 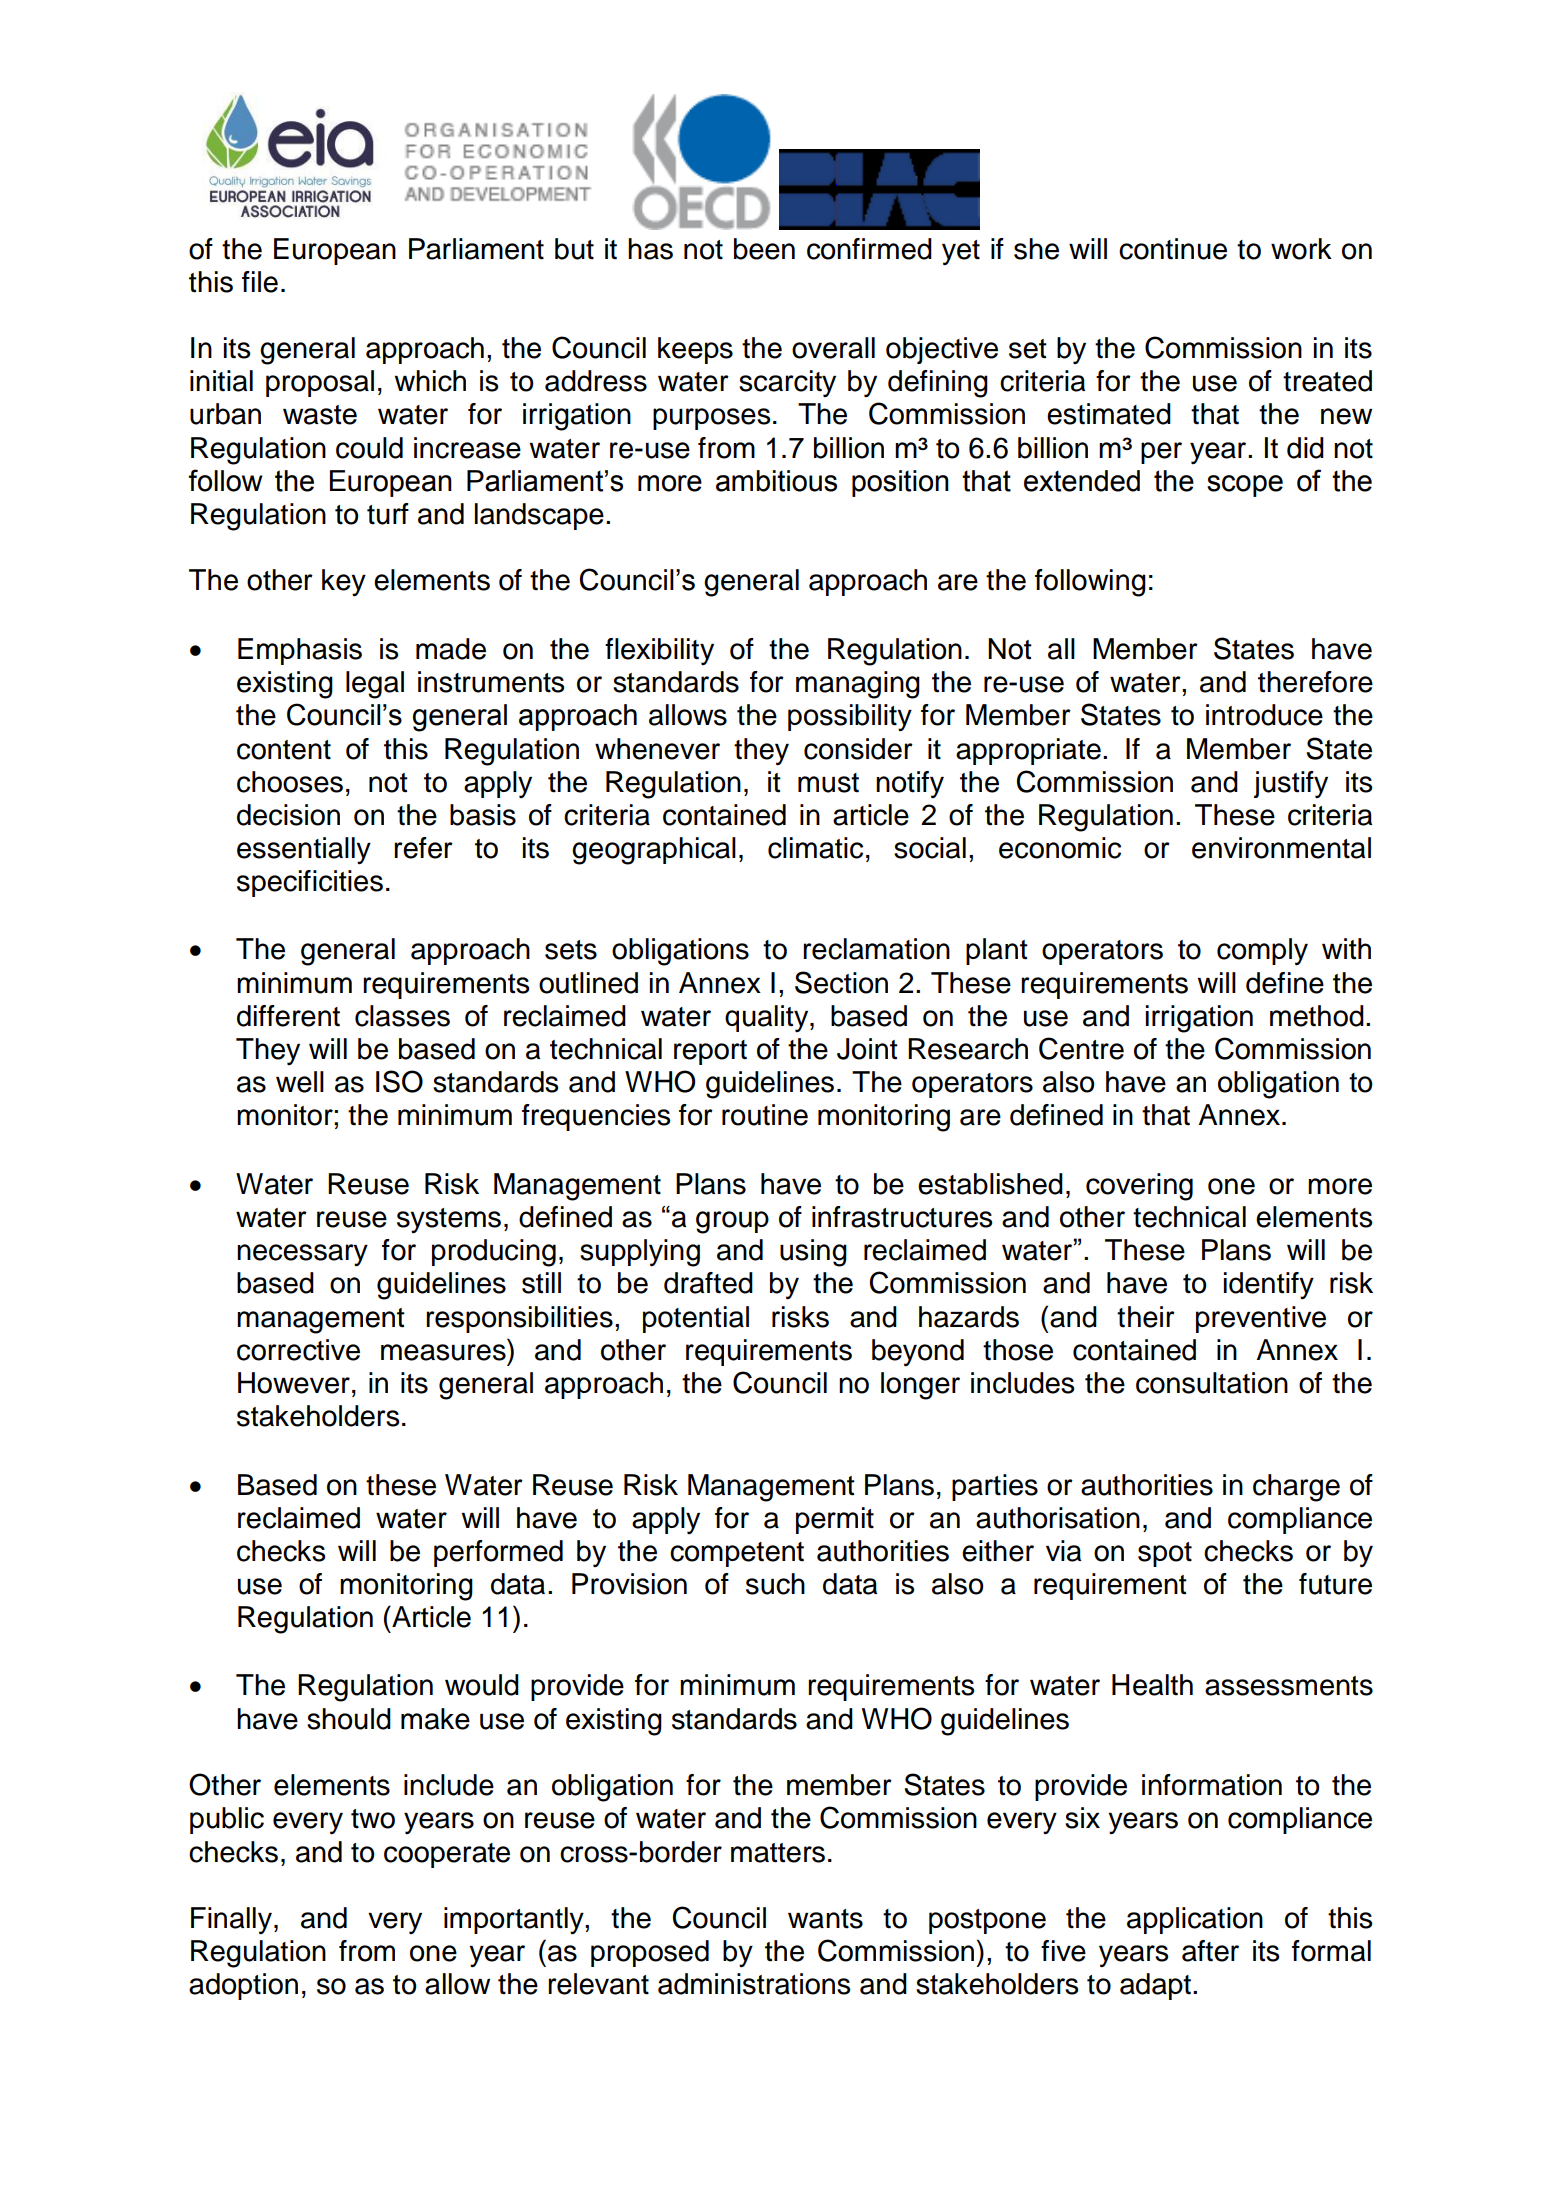 I want to click on file, so click(x=260, y=282).
